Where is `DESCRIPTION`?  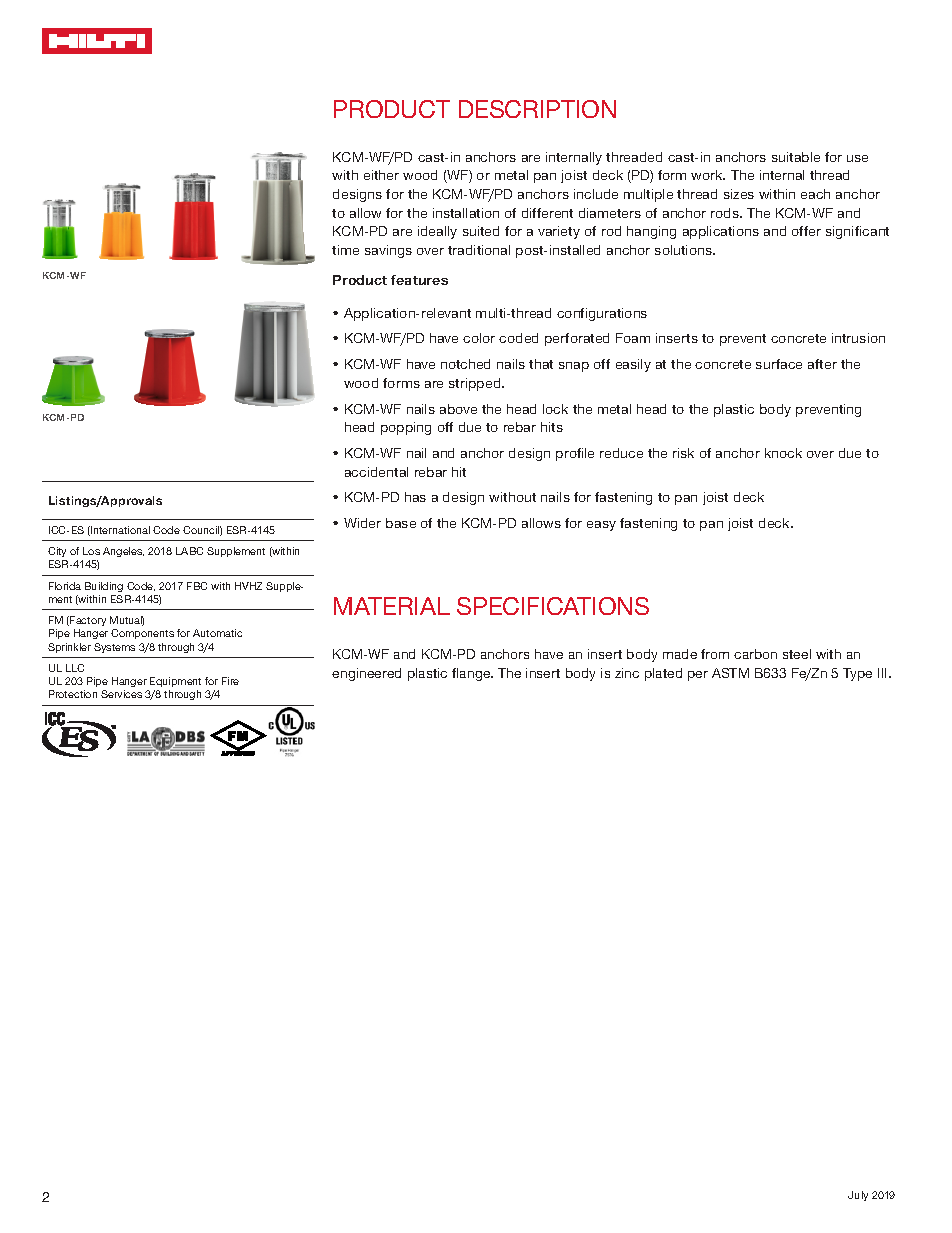 DESCRIPTION is located at coordinates (537, 109).
